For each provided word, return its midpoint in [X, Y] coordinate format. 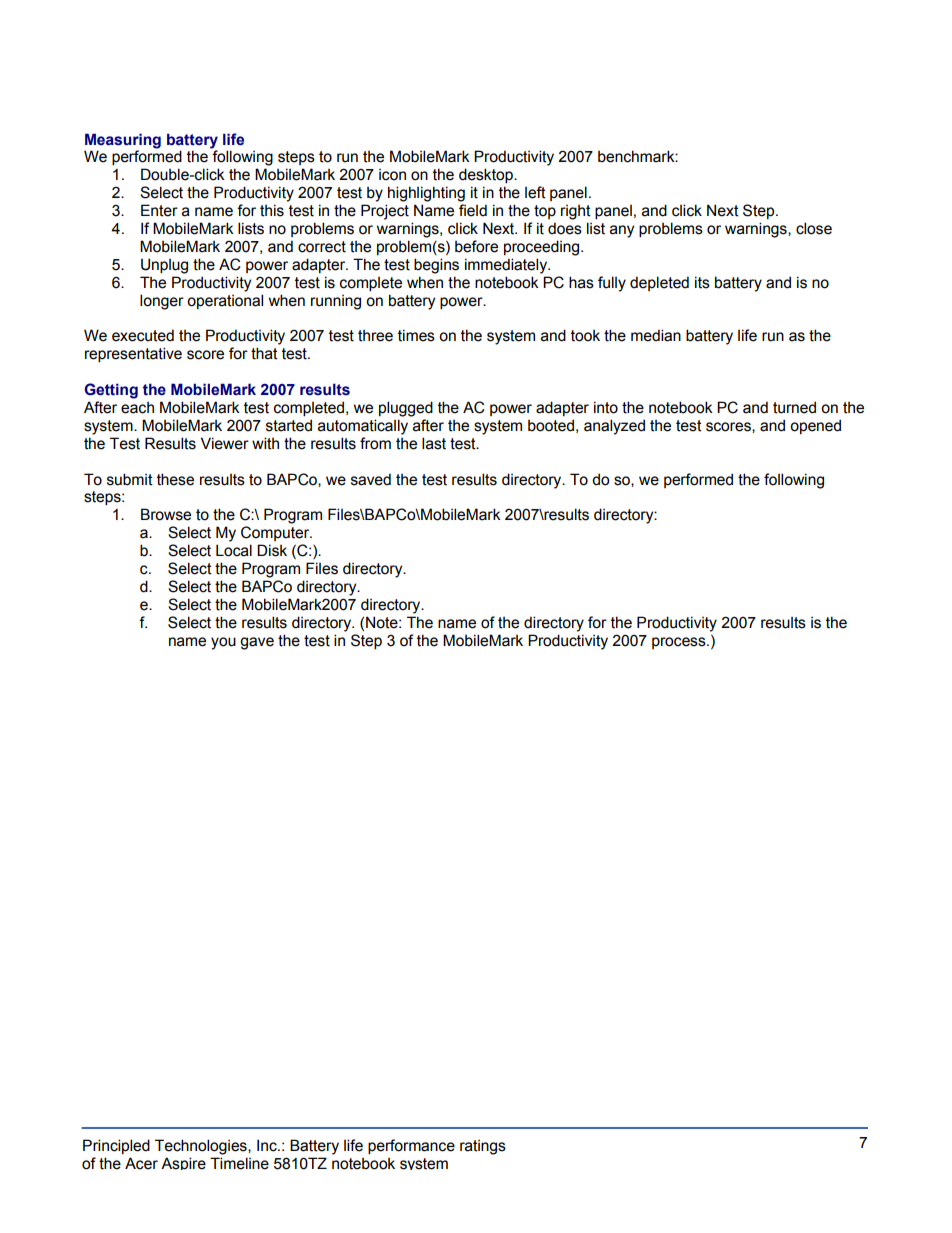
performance [411, 1146]
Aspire [183, 1163]
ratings [483, 1147]
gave [257, 643]
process [680, 643]
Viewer [225, 443]
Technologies [202, 1147]
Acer [141, 1163]
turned [794, 407]
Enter [159, 210]
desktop [487, 175]
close [814, 228]
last [434, 443]
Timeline [239, 1163]
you [223, 643]
